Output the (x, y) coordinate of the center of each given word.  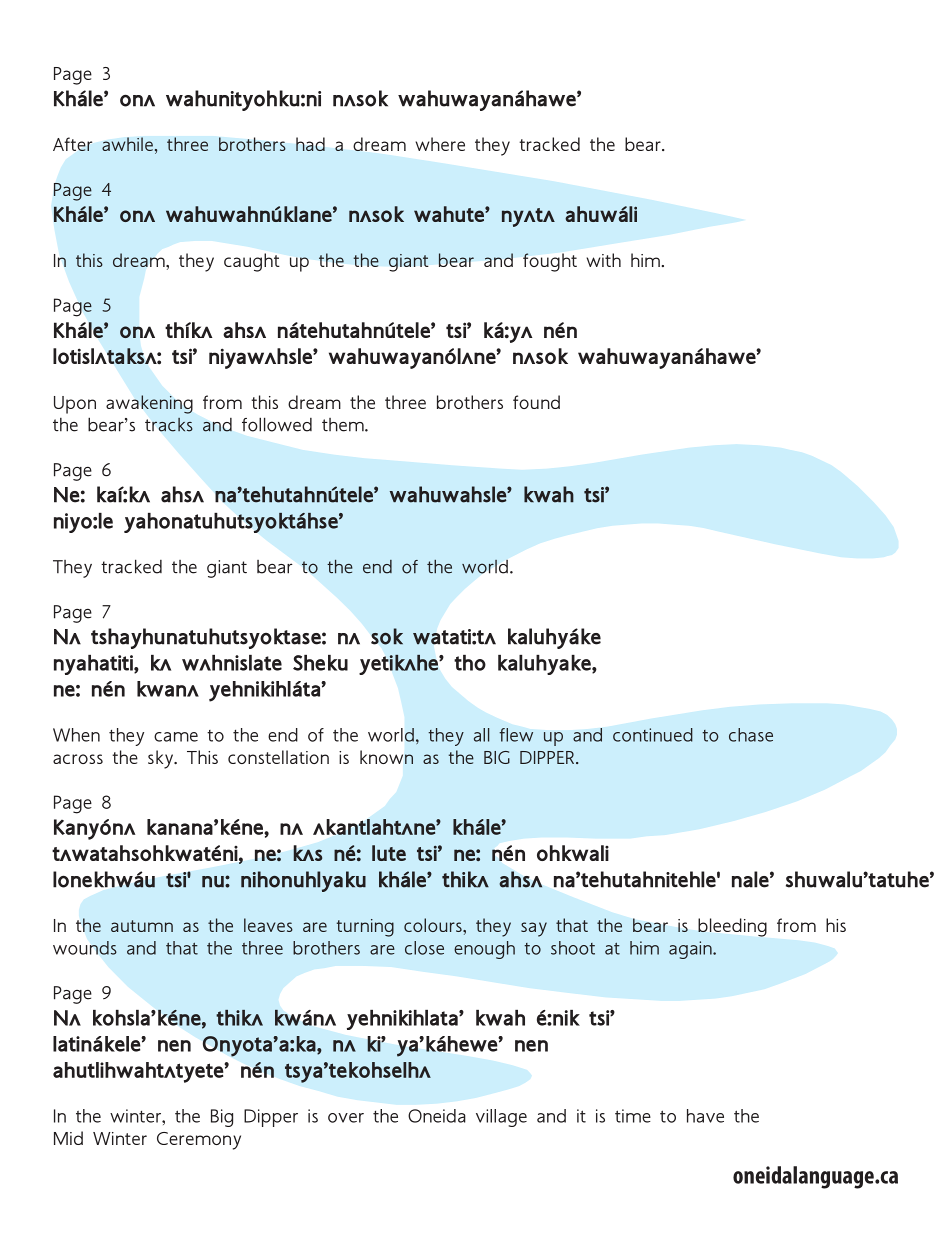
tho (470, 663)
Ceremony (199, 1141)
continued (653, 735)
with (603, 260)
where (440, 144)
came (176, 737)
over (346, 1118)
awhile (128, 144)
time (633, 1116)
